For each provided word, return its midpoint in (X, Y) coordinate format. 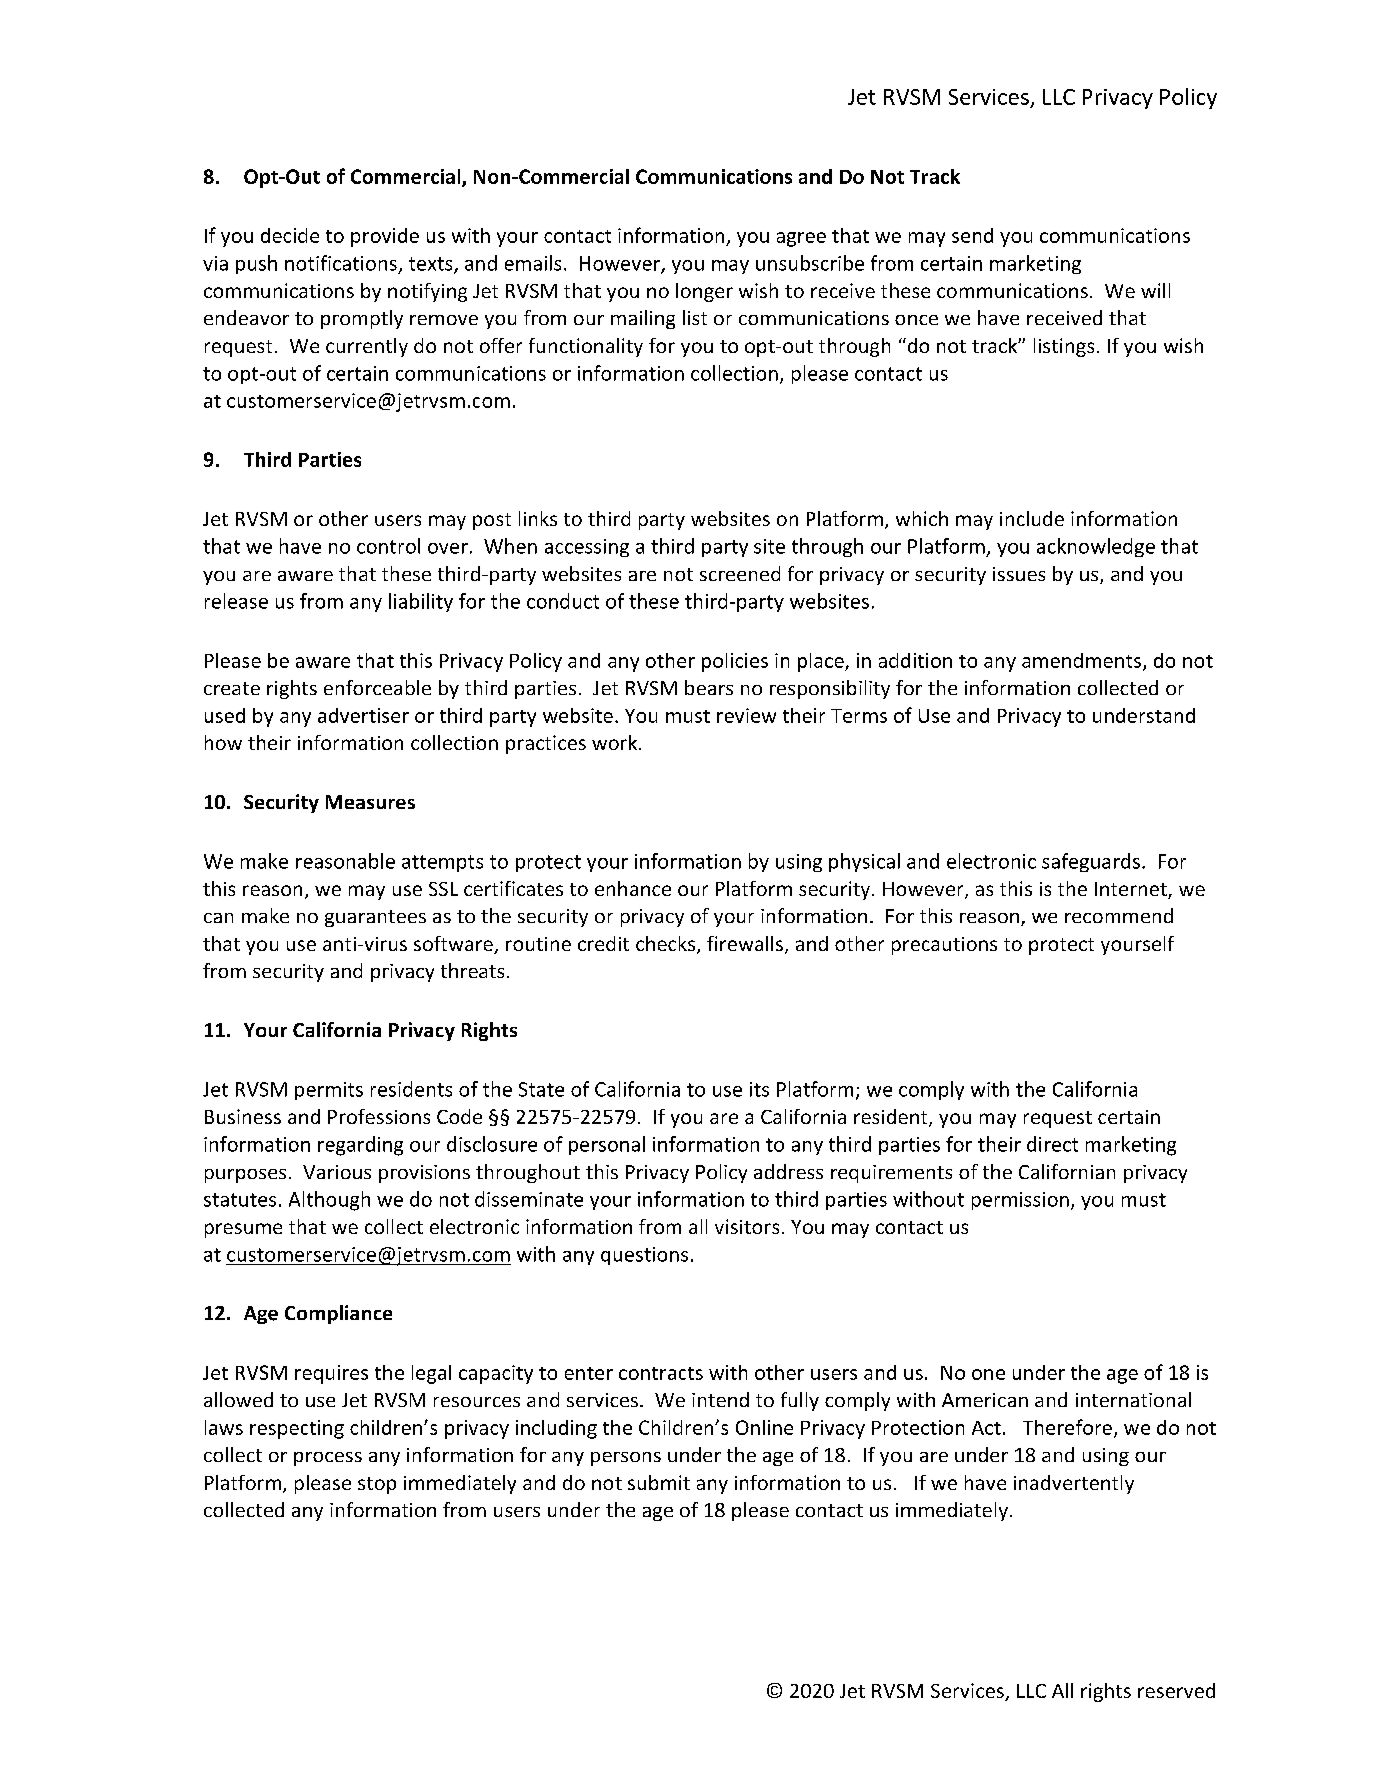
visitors (747, 1226)
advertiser (363, 715)
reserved (1176, 1690)
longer (704, 292)
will (1155, 290)
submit (659, 1482)
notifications (341, 263)
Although (329, 1201)
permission (1020, 1201)
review (746, 715)
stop (377, 1485)
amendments (1081, 660)
